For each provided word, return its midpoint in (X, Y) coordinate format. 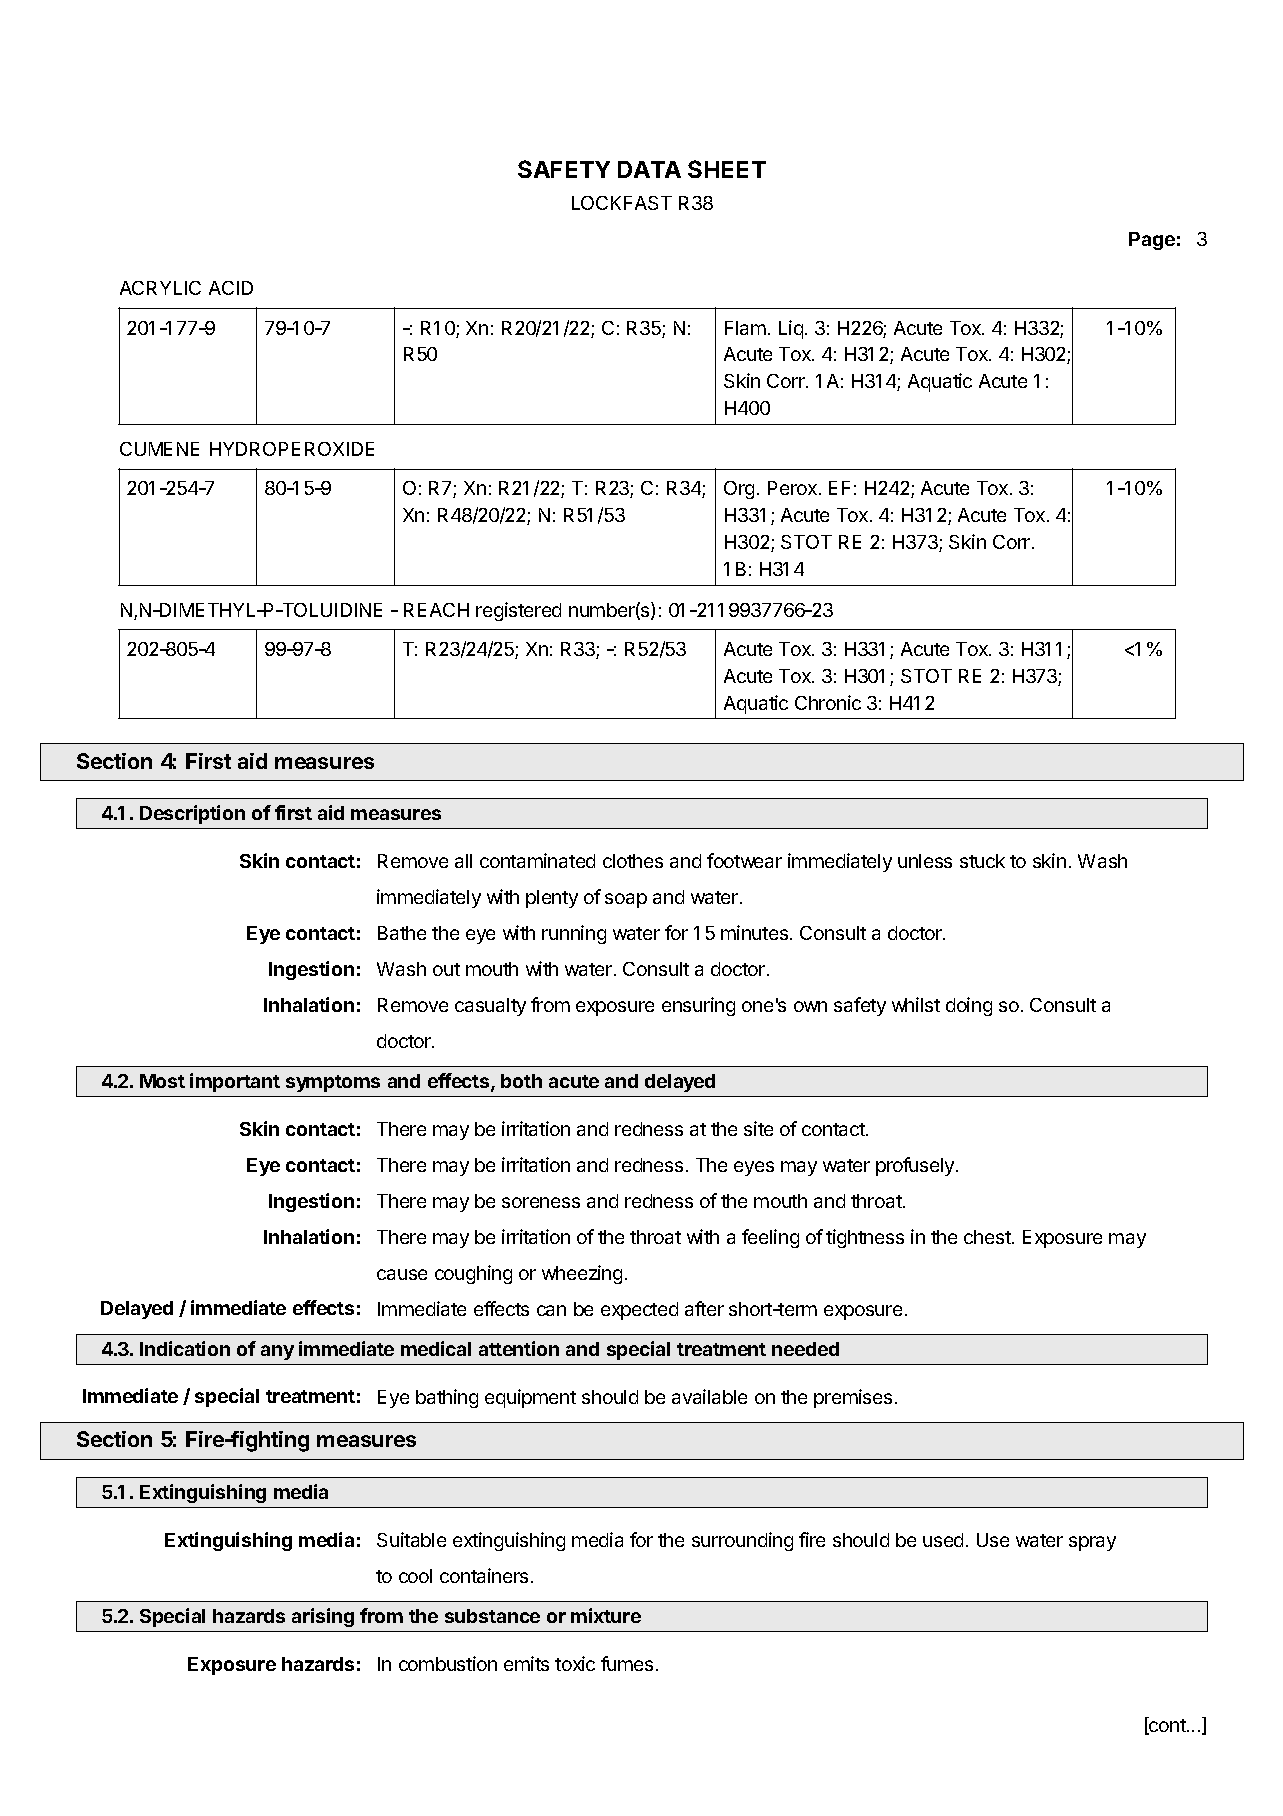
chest (988, 1237)
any (277, 1352)
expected (639, 1311)
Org (739, 490)
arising (323, 1617)
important (235, 1082)
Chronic (828, 702)
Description (192, 814)
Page (1152, 241)
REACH (436, 610)
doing (969, 1006)
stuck (982, 861)
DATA (649, 169)
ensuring (698, 1006)
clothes (633, 861)
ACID (231, 288)
